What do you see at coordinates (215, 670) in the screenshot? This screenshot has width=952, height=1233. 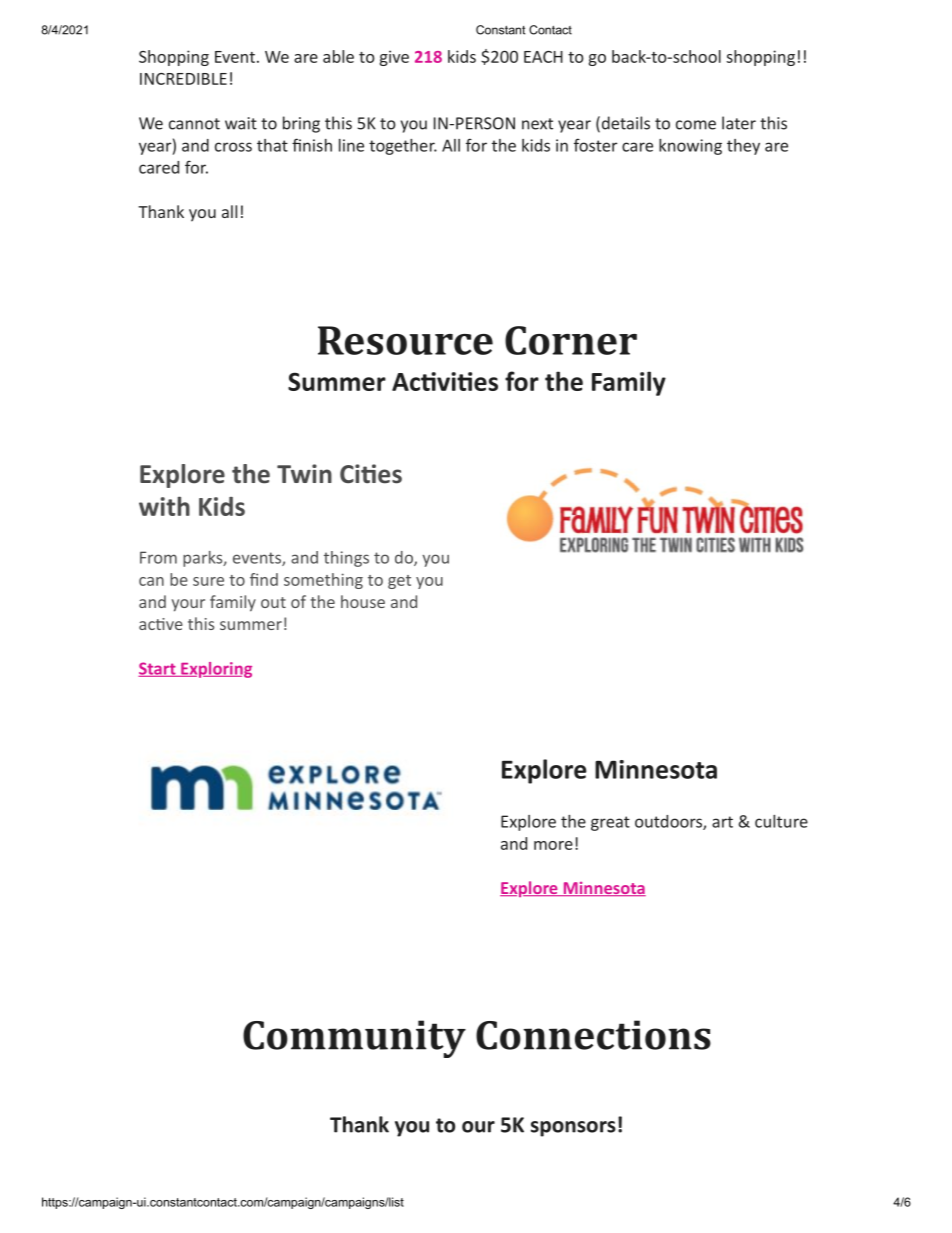 I see `Exploring` at bounding box center [215, 670].
